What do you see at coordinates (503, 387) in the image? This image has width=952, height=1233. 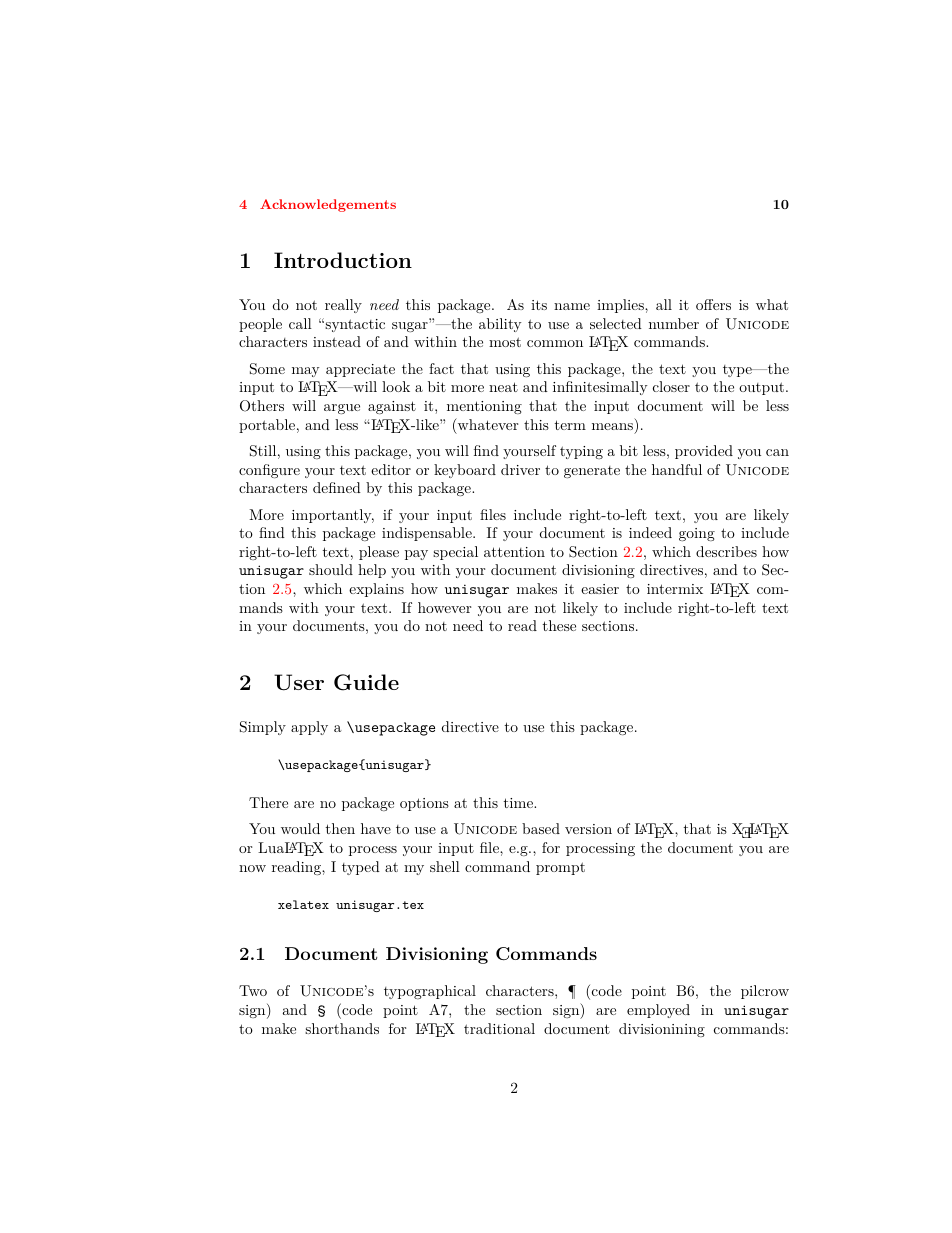 I see `neat` at bounding box center [503, 387].
